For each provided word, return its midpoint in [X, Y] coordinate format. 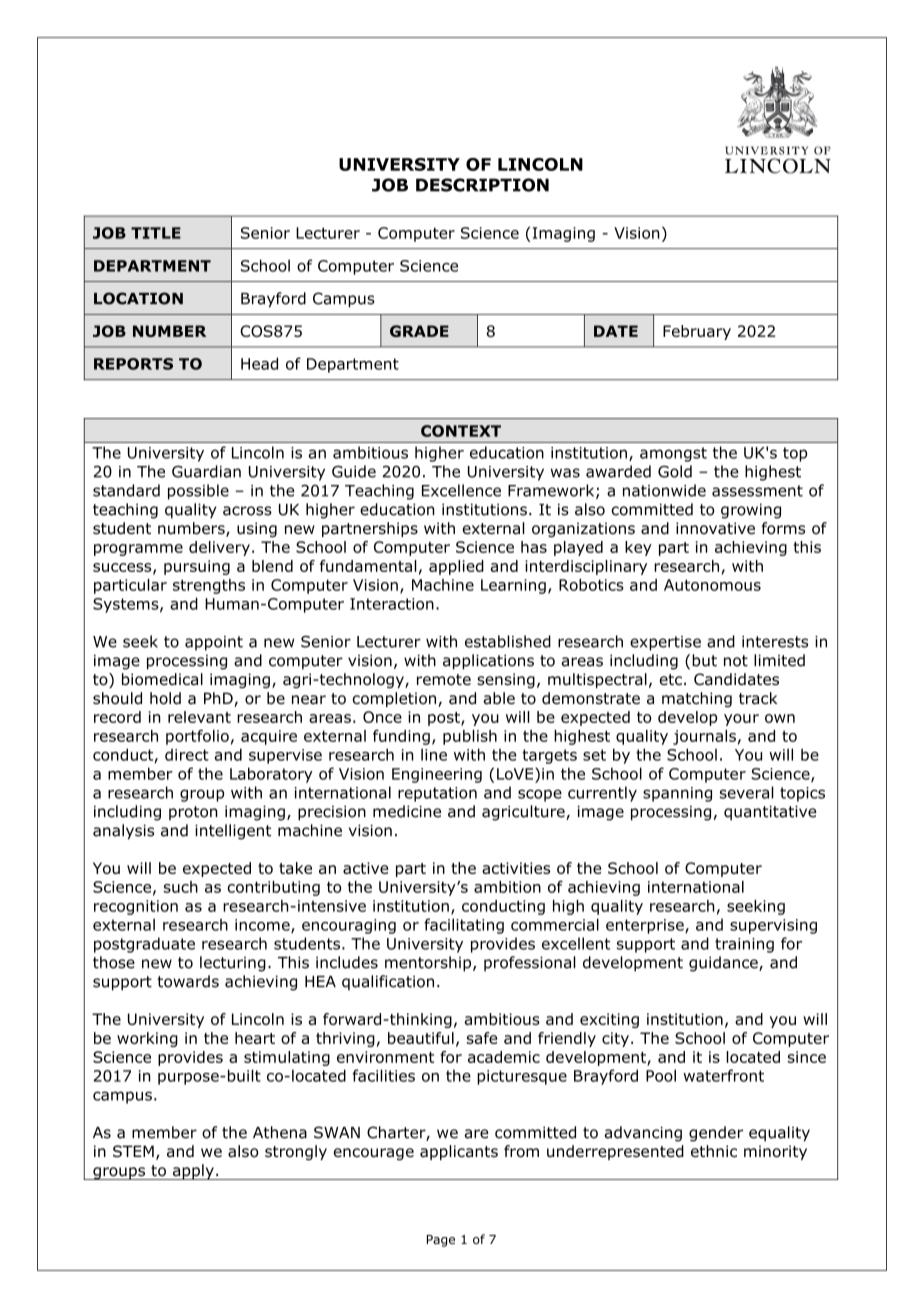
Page [441, 1241]
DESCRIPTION [482, 185]
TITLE [156, 233]
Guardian [206, 471]
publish [470, 737]
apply [193, 1172]
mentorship [429, 964]
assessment [757, 491]
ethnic [714, 1151]
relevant [199, 717]
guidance [724, 964]
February [697, 332]
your [741, 720]
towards [188, 981]
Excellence [461, 490]
